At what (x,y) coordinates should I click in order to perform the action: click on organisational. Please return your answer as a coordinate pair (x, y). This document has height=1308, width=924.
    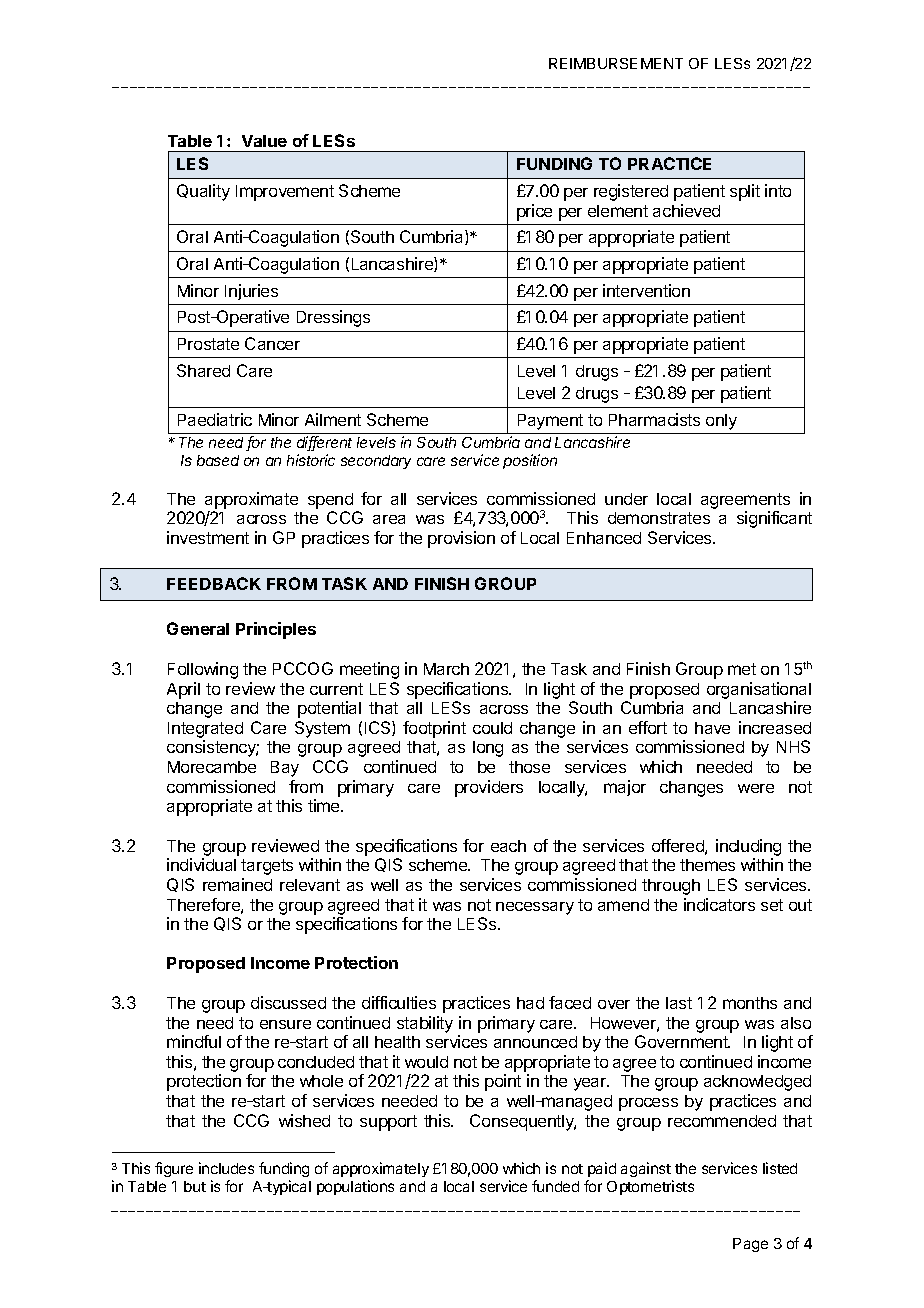
    Looking at the image, I should click on (759, 690).
